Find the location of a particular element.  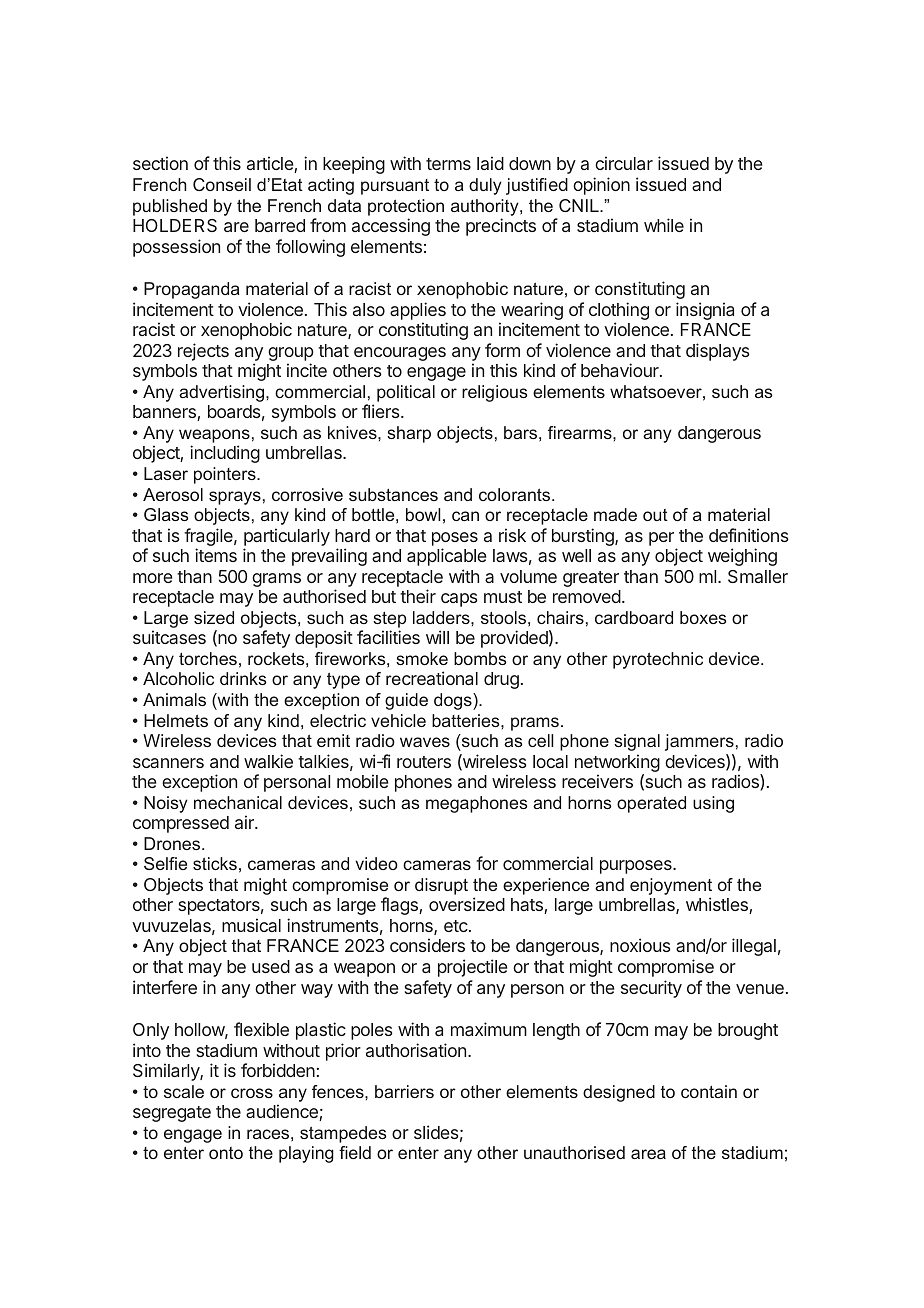

barriers is located at coordinates (404, 1091).
